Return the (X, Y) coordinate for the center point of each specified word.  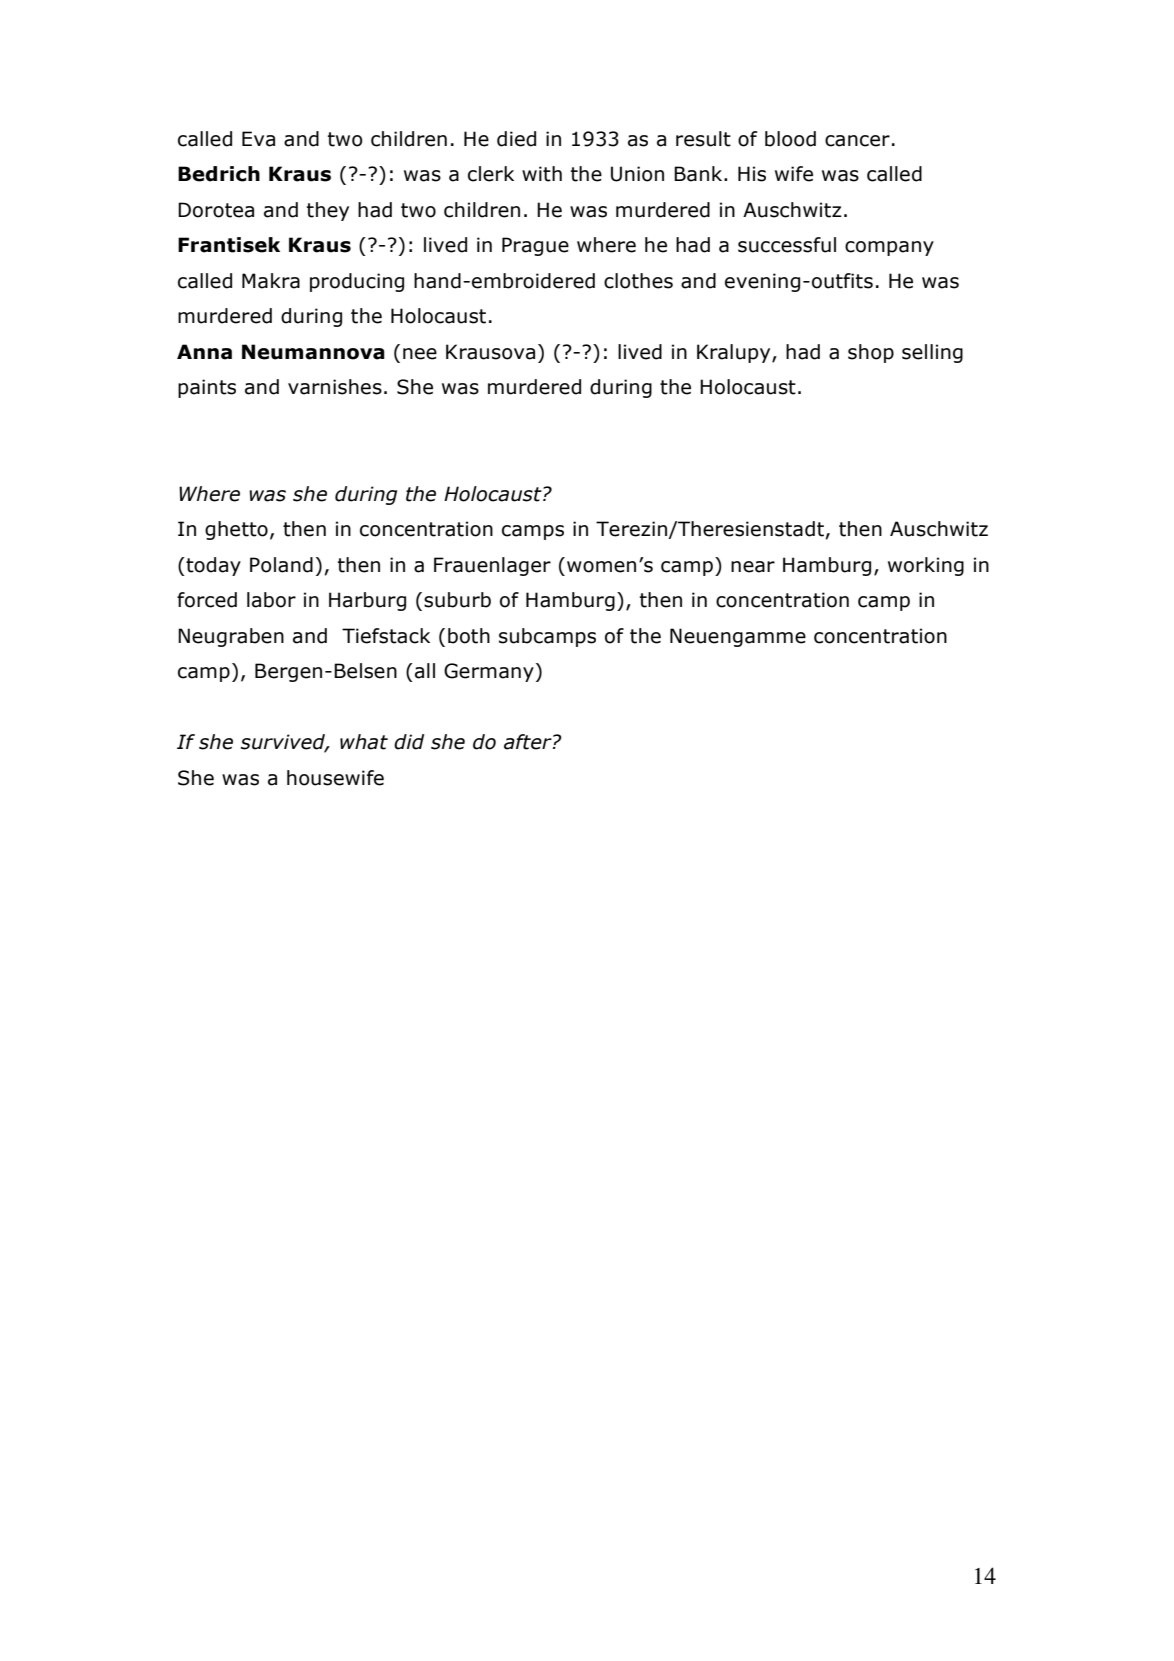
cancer (857, 141)
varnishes (335, 387)
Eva (258, 139)
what (364, 742)
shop (871, 353)
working (926, 566)
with (542, 174)
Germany (489, 672)
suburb (457, 600)
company (889, 248)
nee (420, 354)
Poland (281, 565)
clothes (638, 281)
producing (357, 282)
